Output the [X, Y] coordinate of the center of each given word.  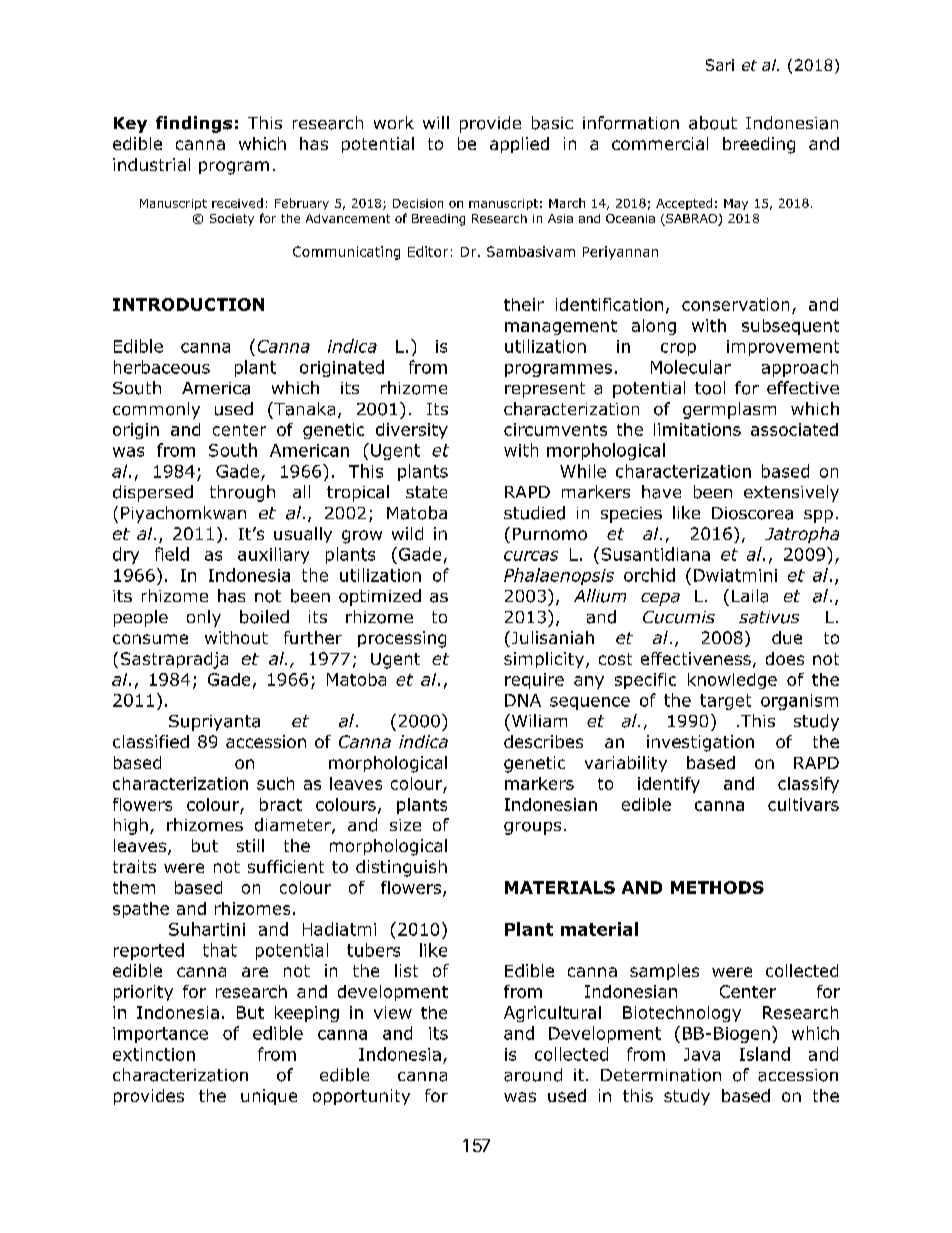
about [713, 123]
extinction [154, 1054]
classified [151, 741]
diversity [412, 431]
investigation [700, 743]
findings [194, 124]
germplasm [729, 410]
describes [543, 741]
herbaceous [162, 367]
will [436, 122]
